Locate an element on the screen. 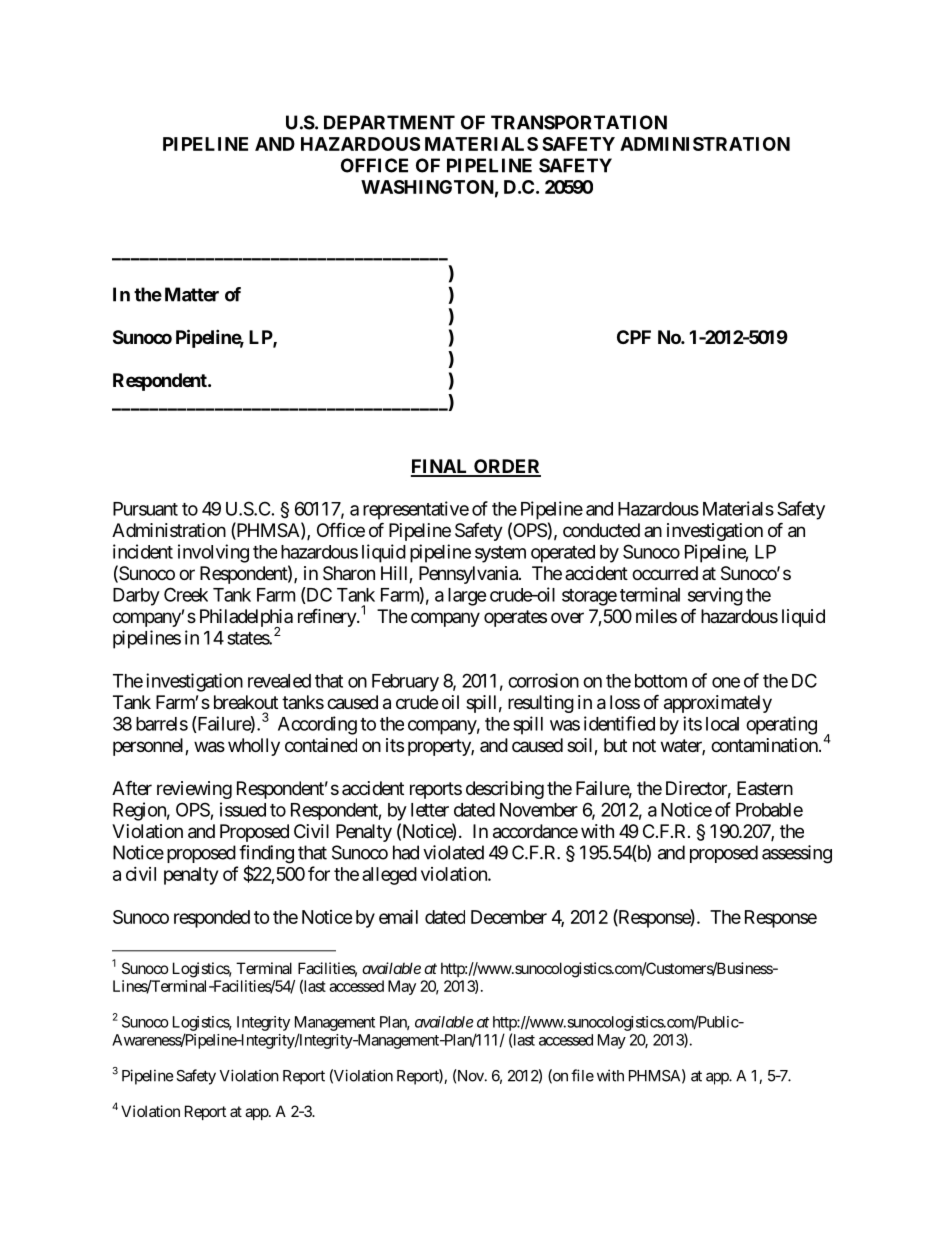 Image resolution: width=952 pixels, height=1233 pixels. December is located at coordinates (509, 917).
